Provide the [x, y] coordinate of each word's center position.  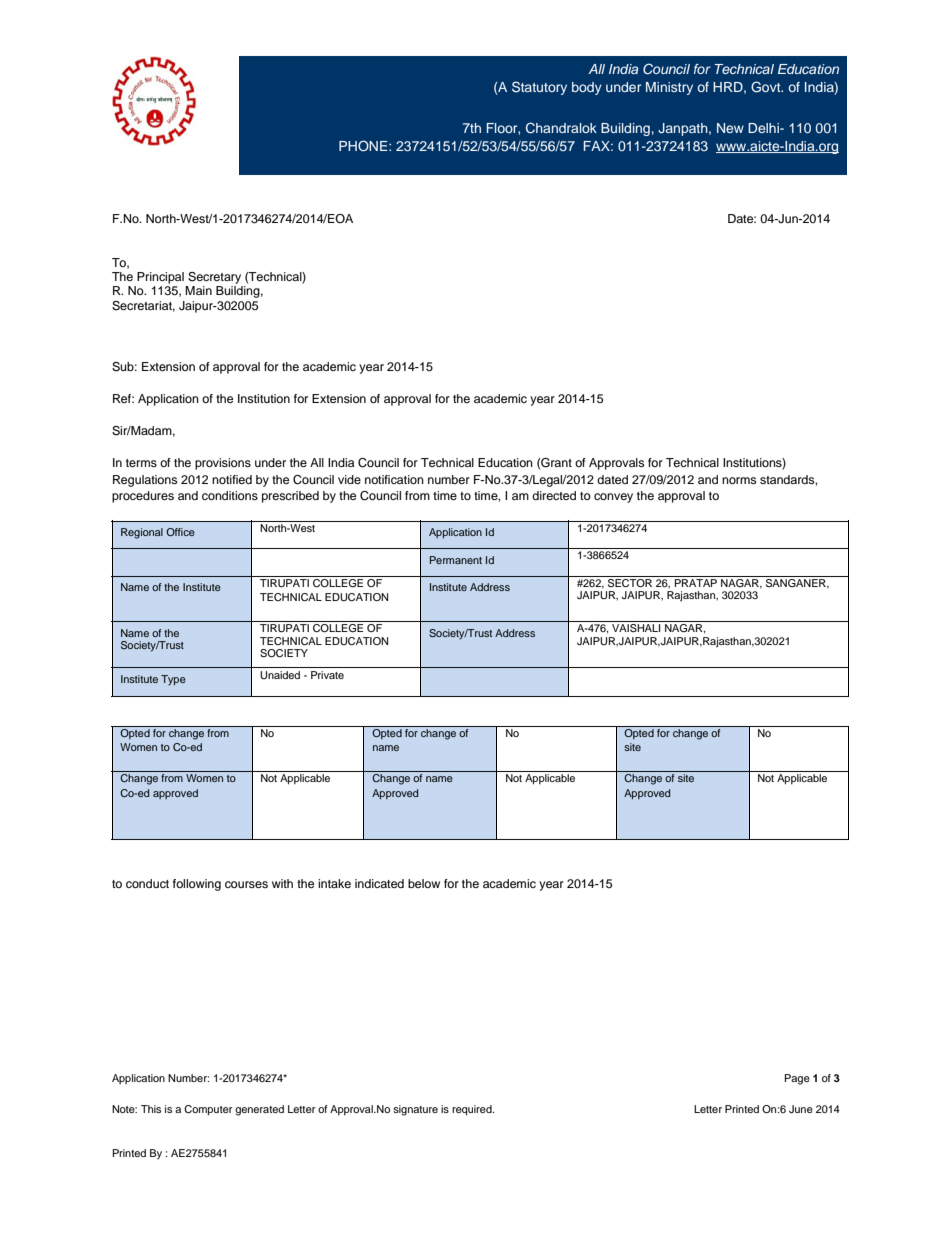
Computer [208, 1110]
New [730, 128]
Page [797, 1079]
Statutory [539, 88]
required [473, 1110]
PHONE [364, 146]
